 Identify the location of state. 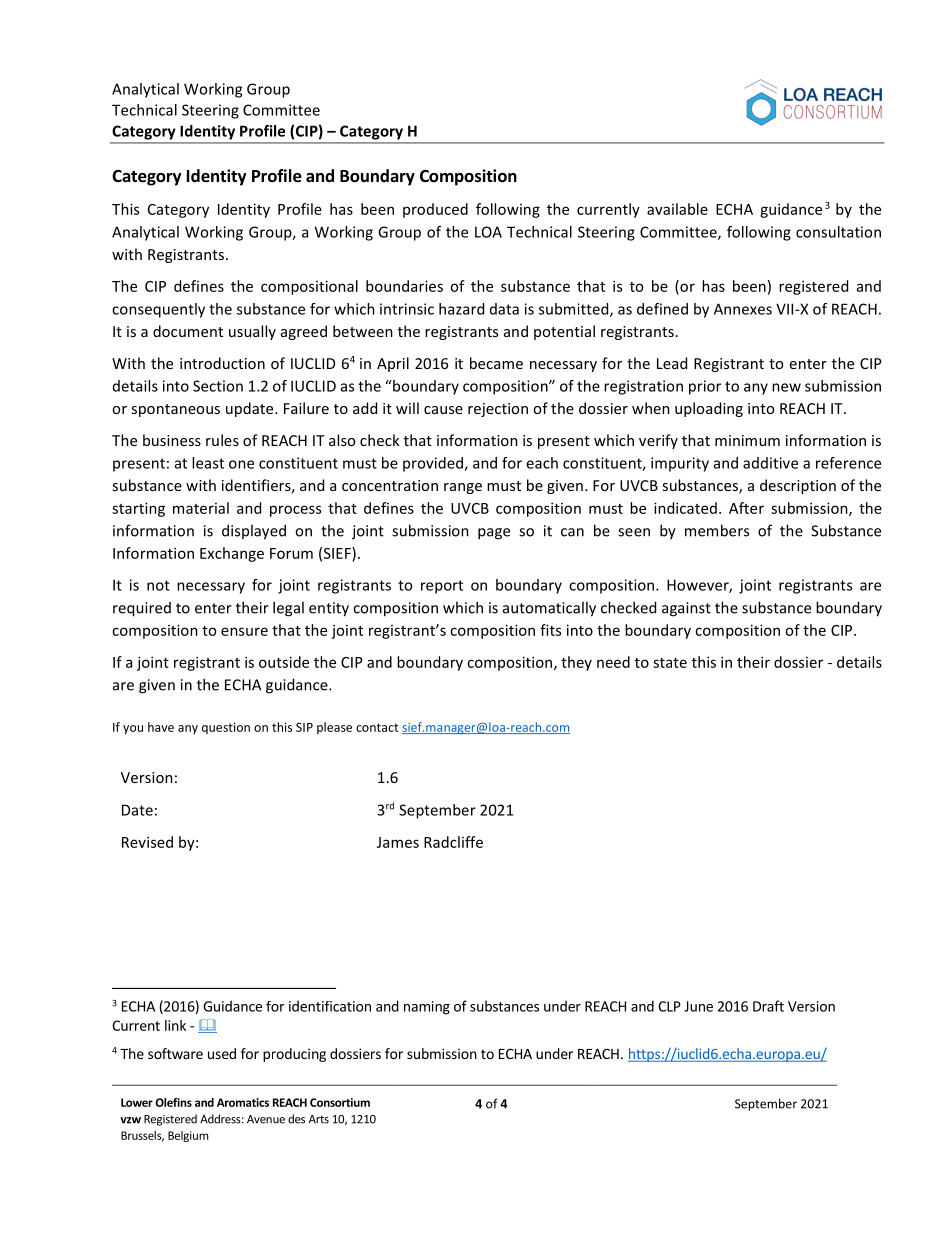
(670, 663).
